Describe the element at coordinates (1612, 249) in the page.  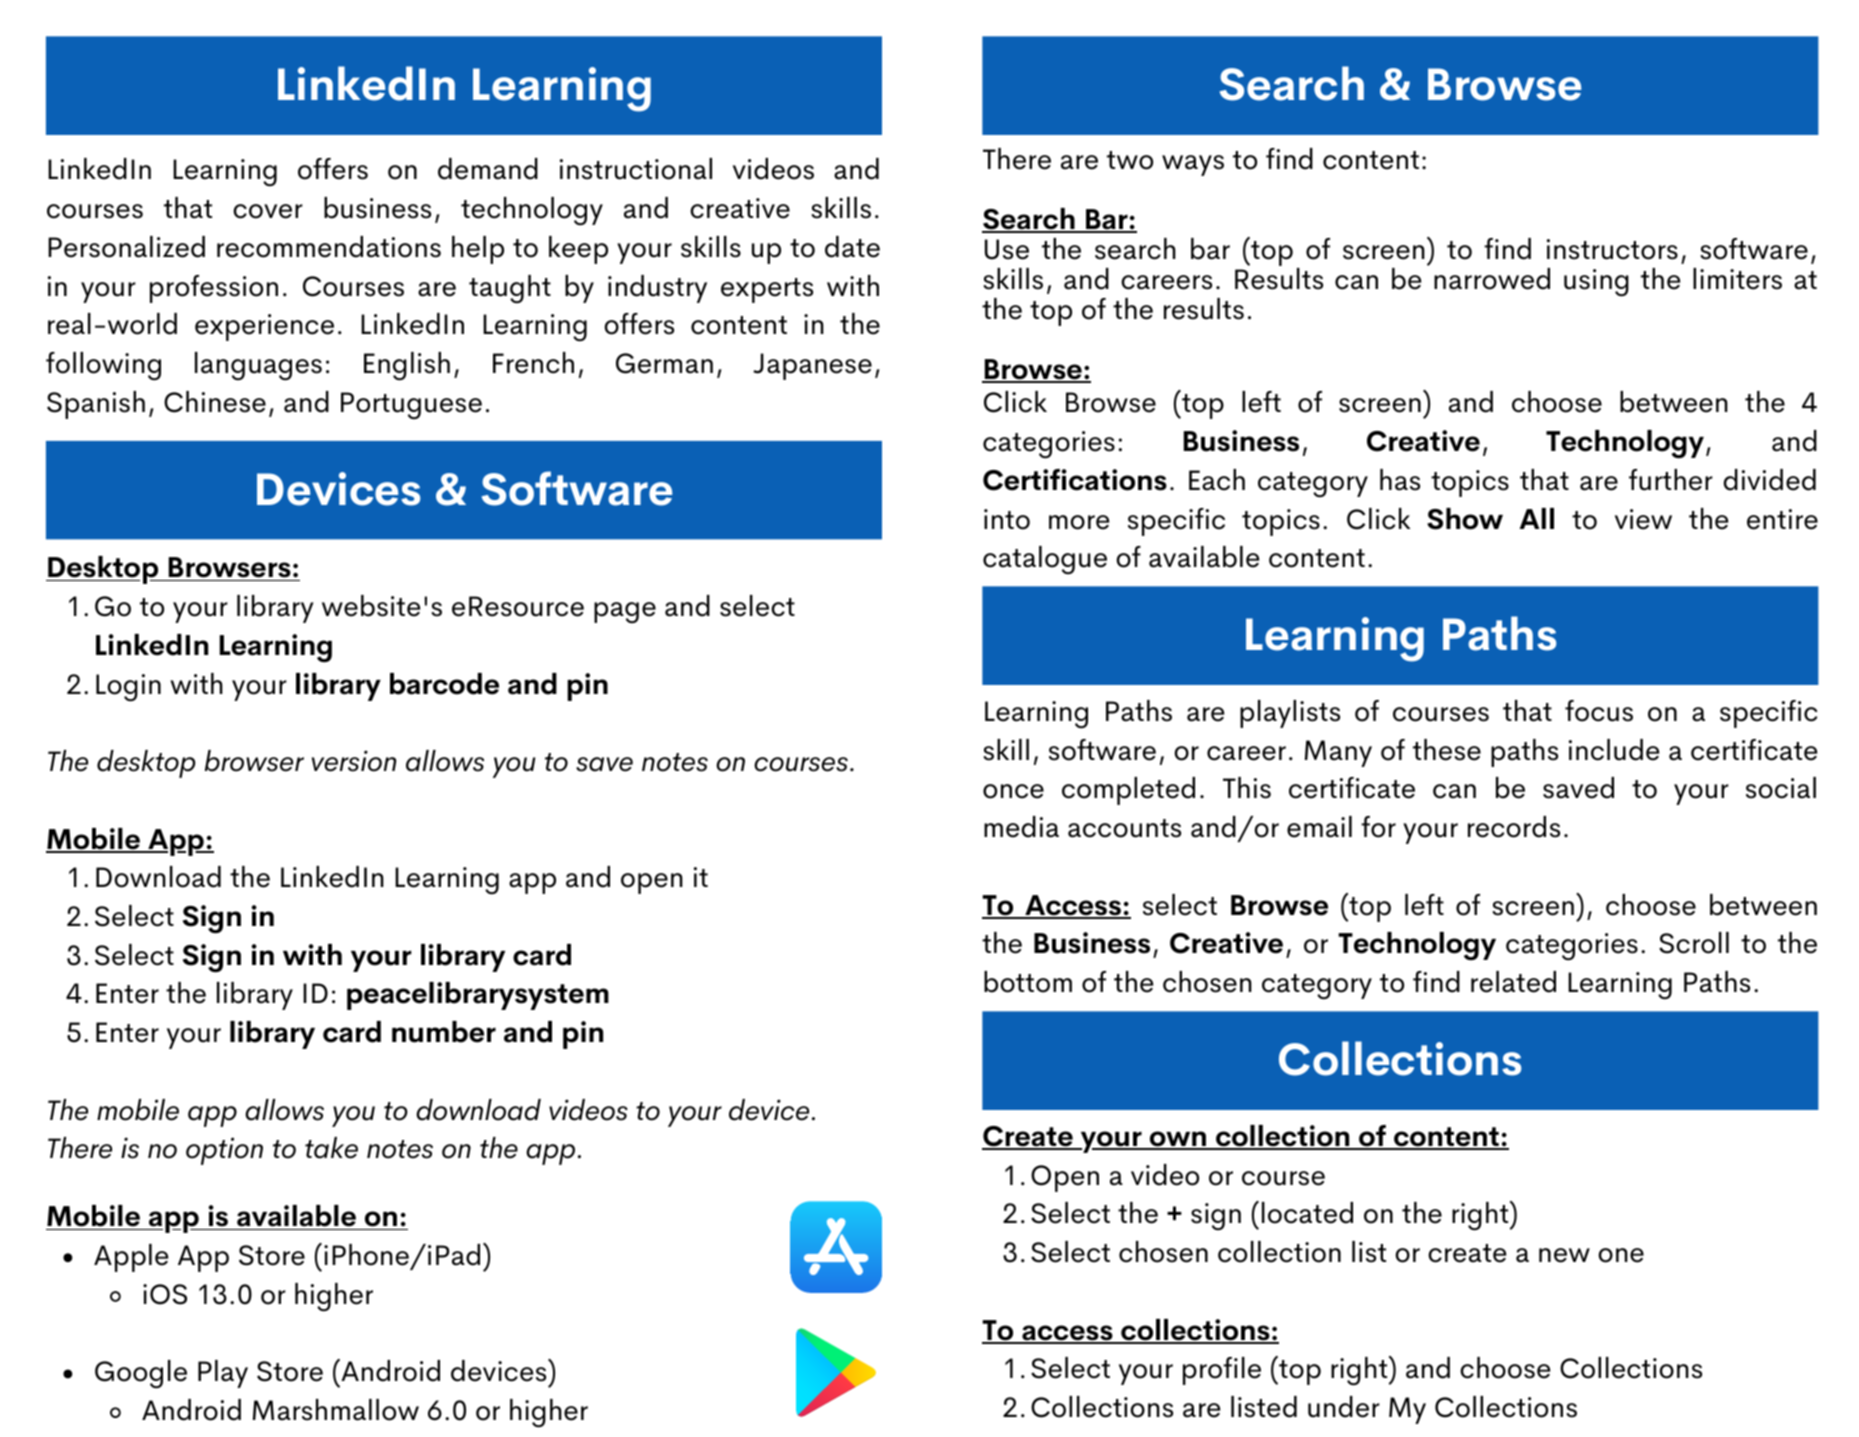
I see `instructors` at that location.
